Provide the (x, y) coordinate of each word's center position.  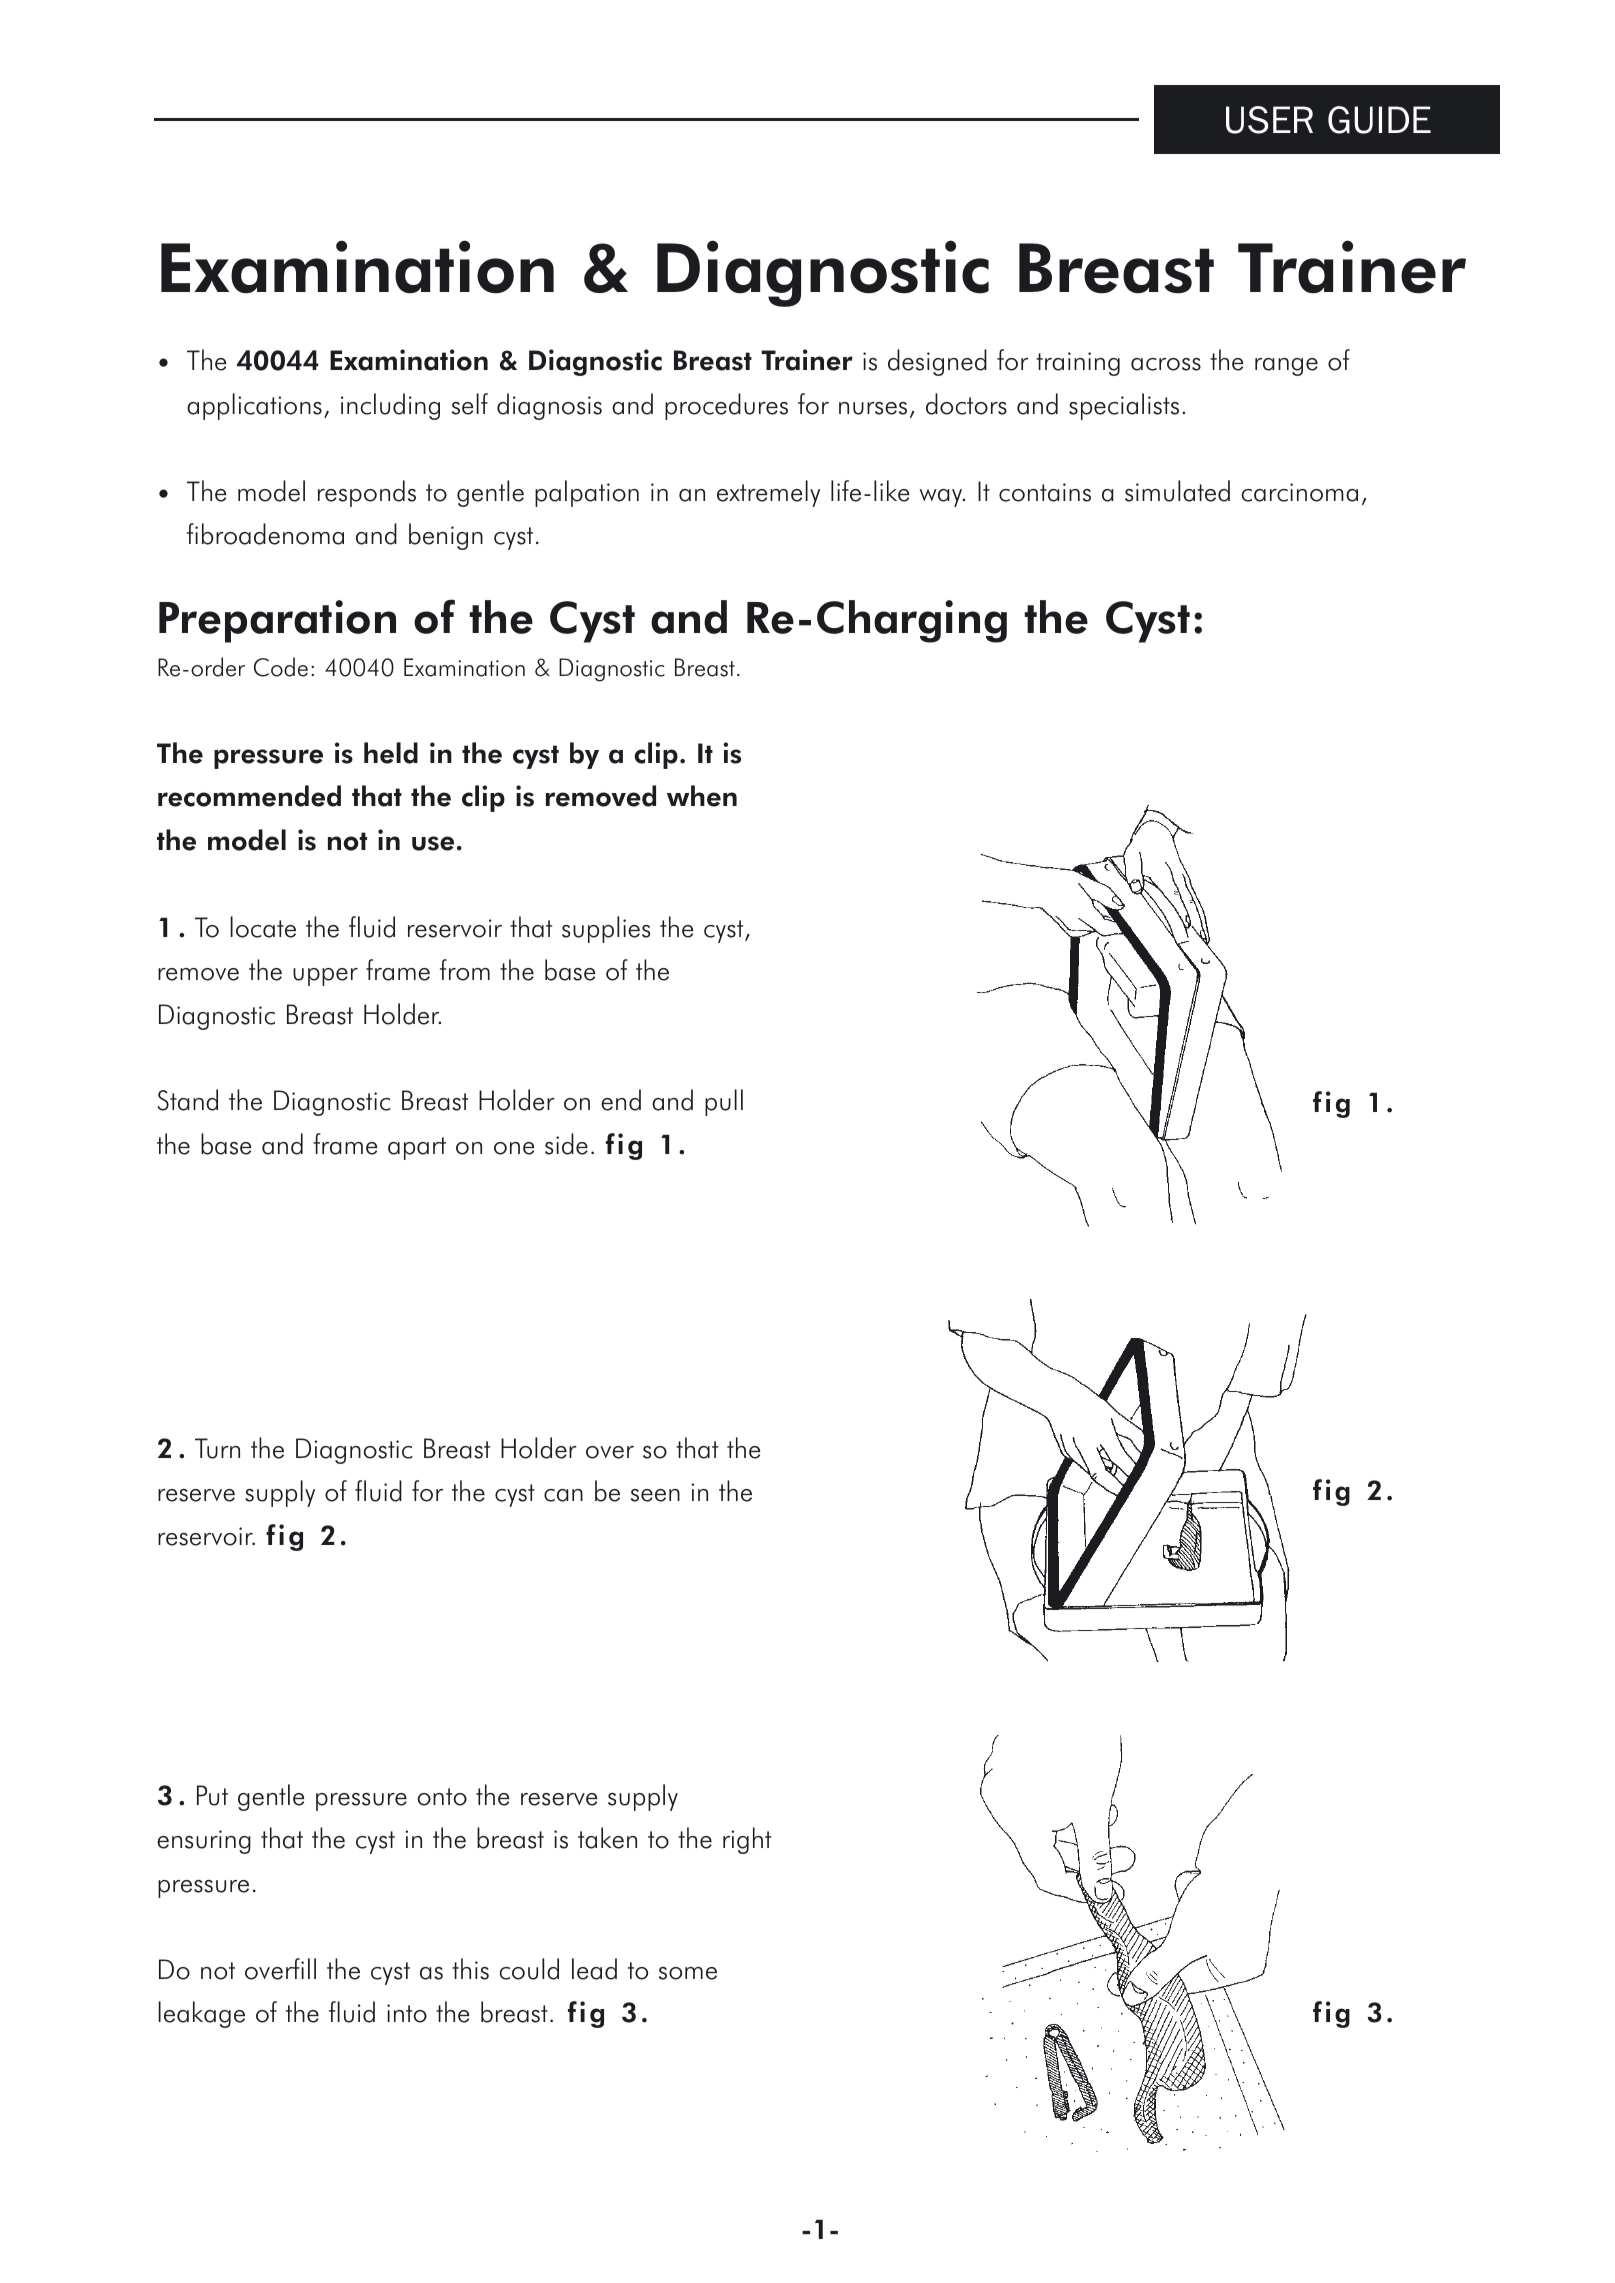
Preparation (277, 621)
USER (1269, 120)
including (390, 406)
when (702, 796)
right (747, 1840)
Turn (217, 1448)
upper (325, 977)
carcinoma (1299, 492)
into (407, 2013)
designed (937, 362)
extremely (768, 493)
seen (655, 1495)
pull (724, 1102)
